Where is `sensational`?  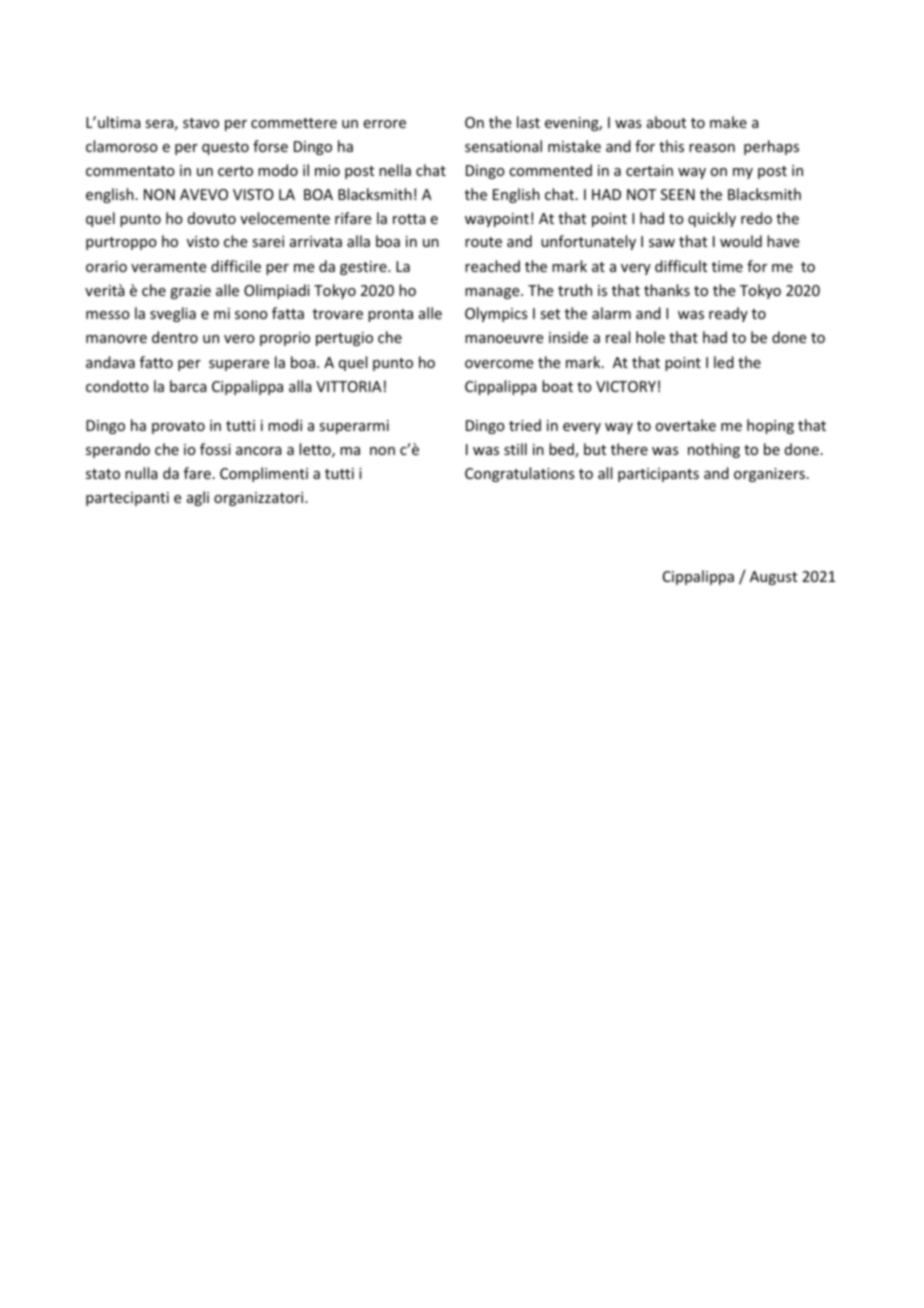
sensational is located at coordinates (503, 146).
